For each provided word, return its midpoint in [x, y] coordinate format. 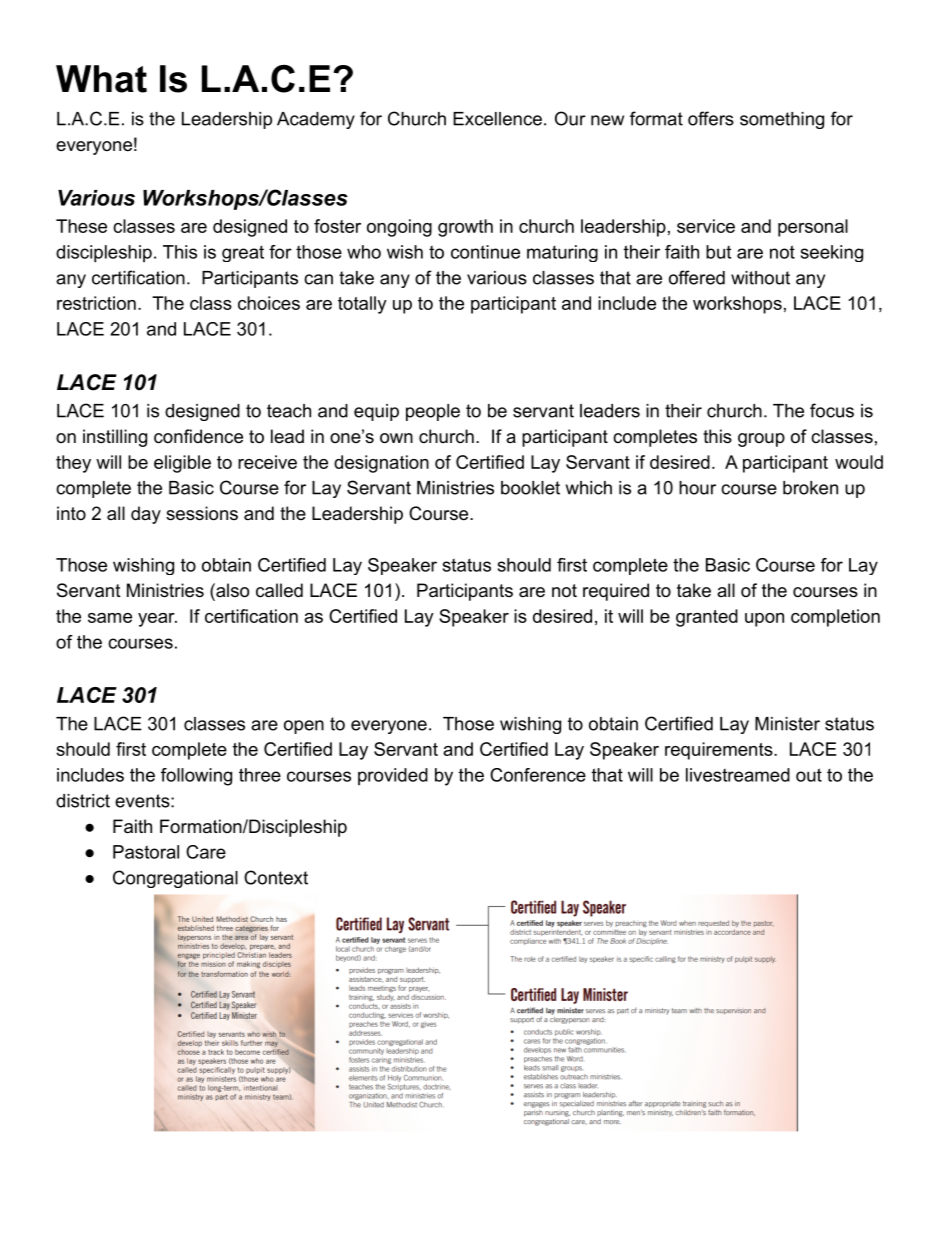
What [101, 79]
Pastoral [146, 852]
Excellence [497, 119]
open [304, 727]
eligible [182, 464]
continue [485, 252]
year [157, 620]
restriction [96, 303]
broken [810, 488]
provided [393, 777]
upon [764, 620]
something [782, 120]
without [760, 278]
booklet [530, 488]
